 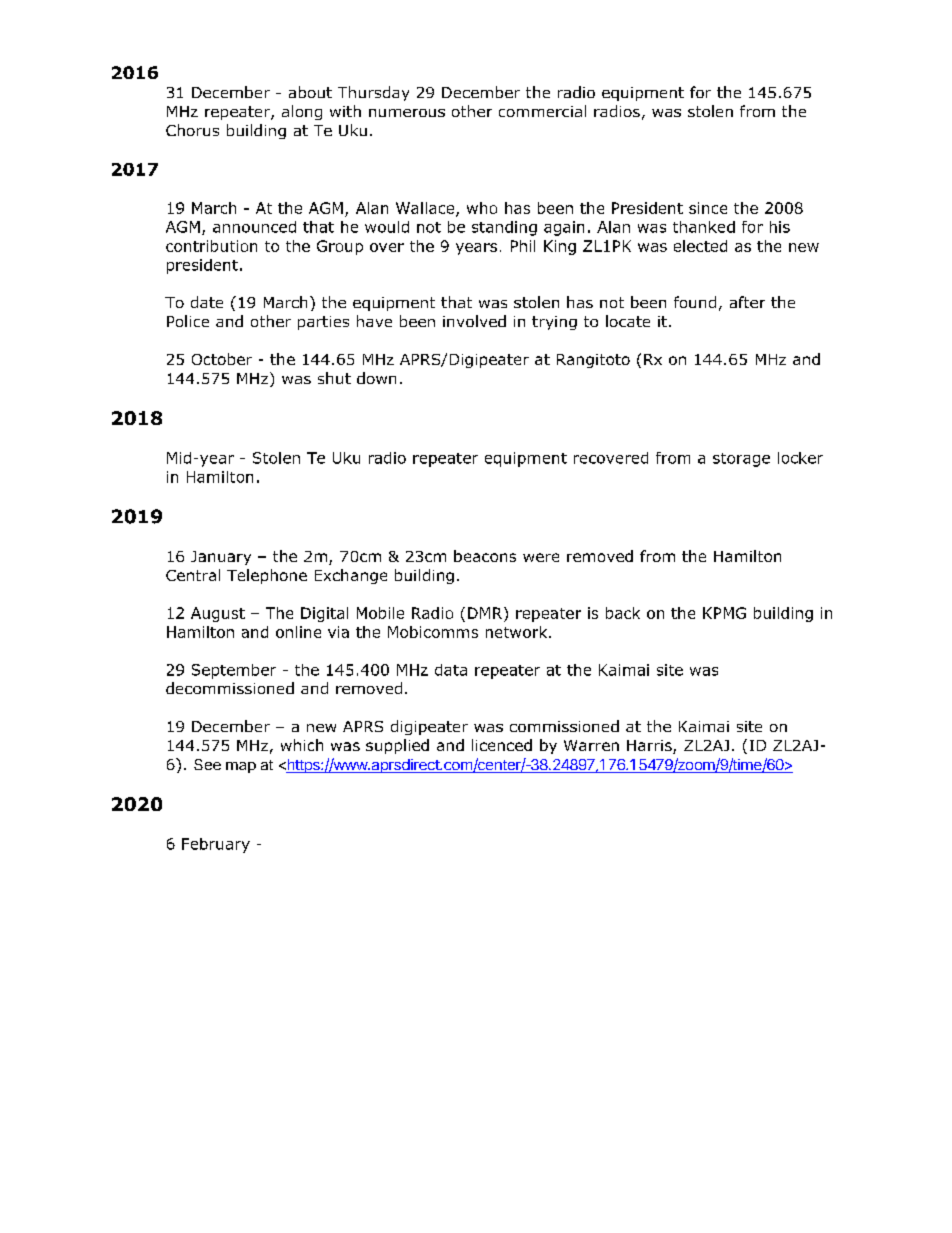 What do you see at coordinates (541, 557) in the screenshot?
I see `were` at bounding box center [541, 557].
